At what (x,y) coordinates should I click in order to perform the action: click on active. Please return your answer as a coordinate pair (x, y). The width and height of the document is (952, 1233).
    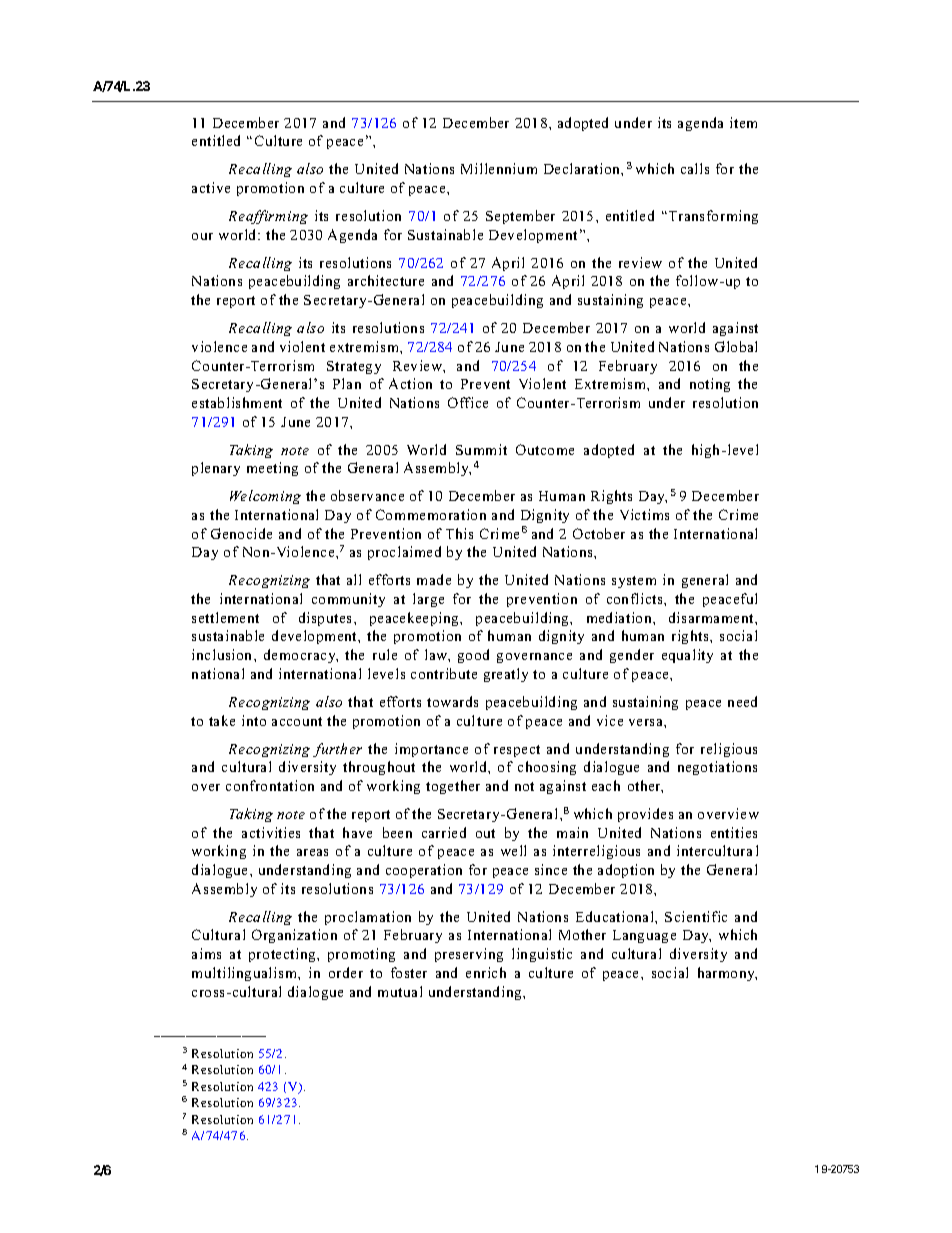
    Looking at the image, I should click on (211, 187).
